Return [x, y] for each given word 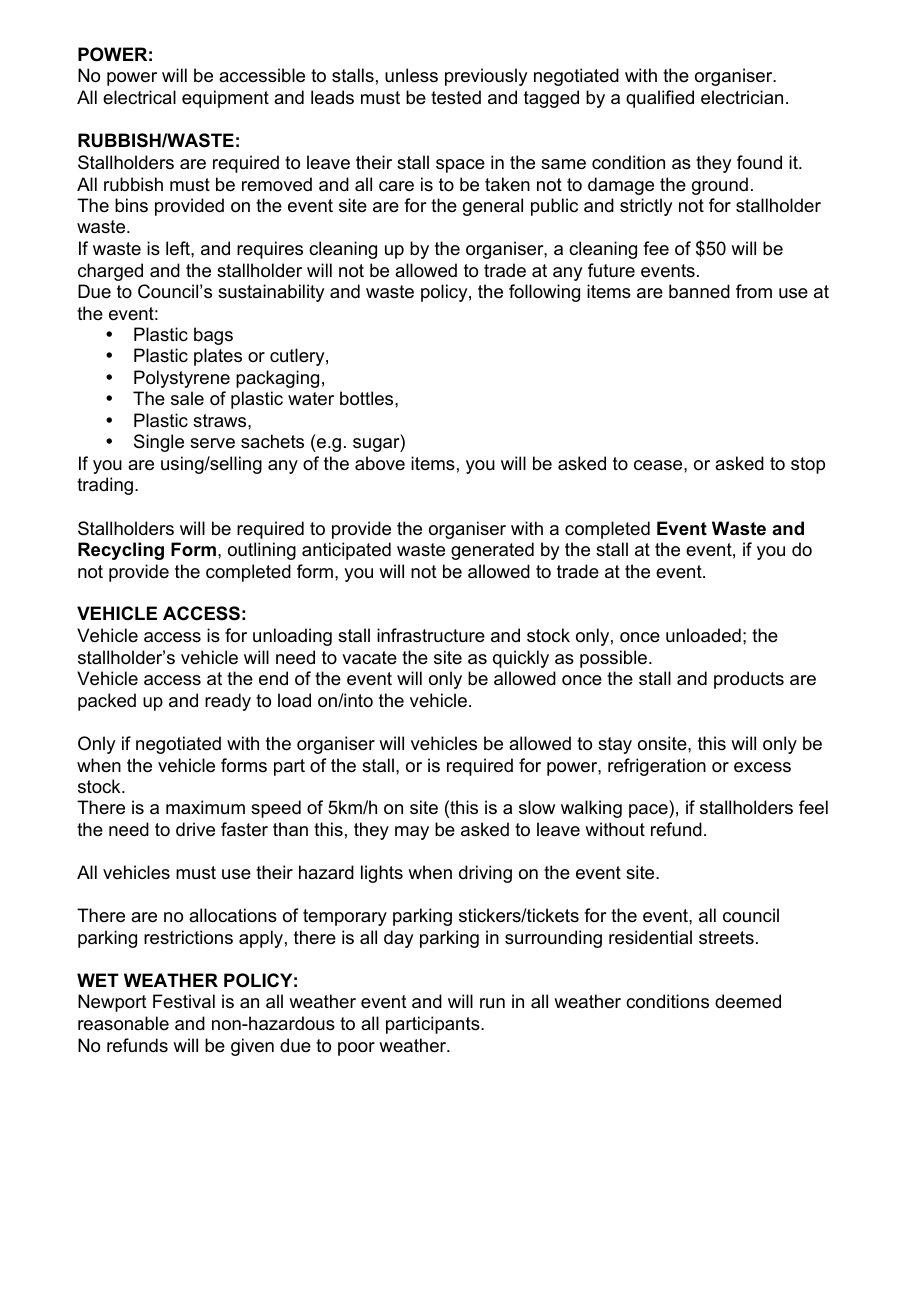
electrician [742, 97]
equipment [225, 99]
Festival [184, 1001]
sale [187, 398]
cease [659, 465]
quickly [521, 659]
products [749, 680]
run [492, 1003]
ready [228, 702]
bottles [368, 398]
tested [456, 97]
